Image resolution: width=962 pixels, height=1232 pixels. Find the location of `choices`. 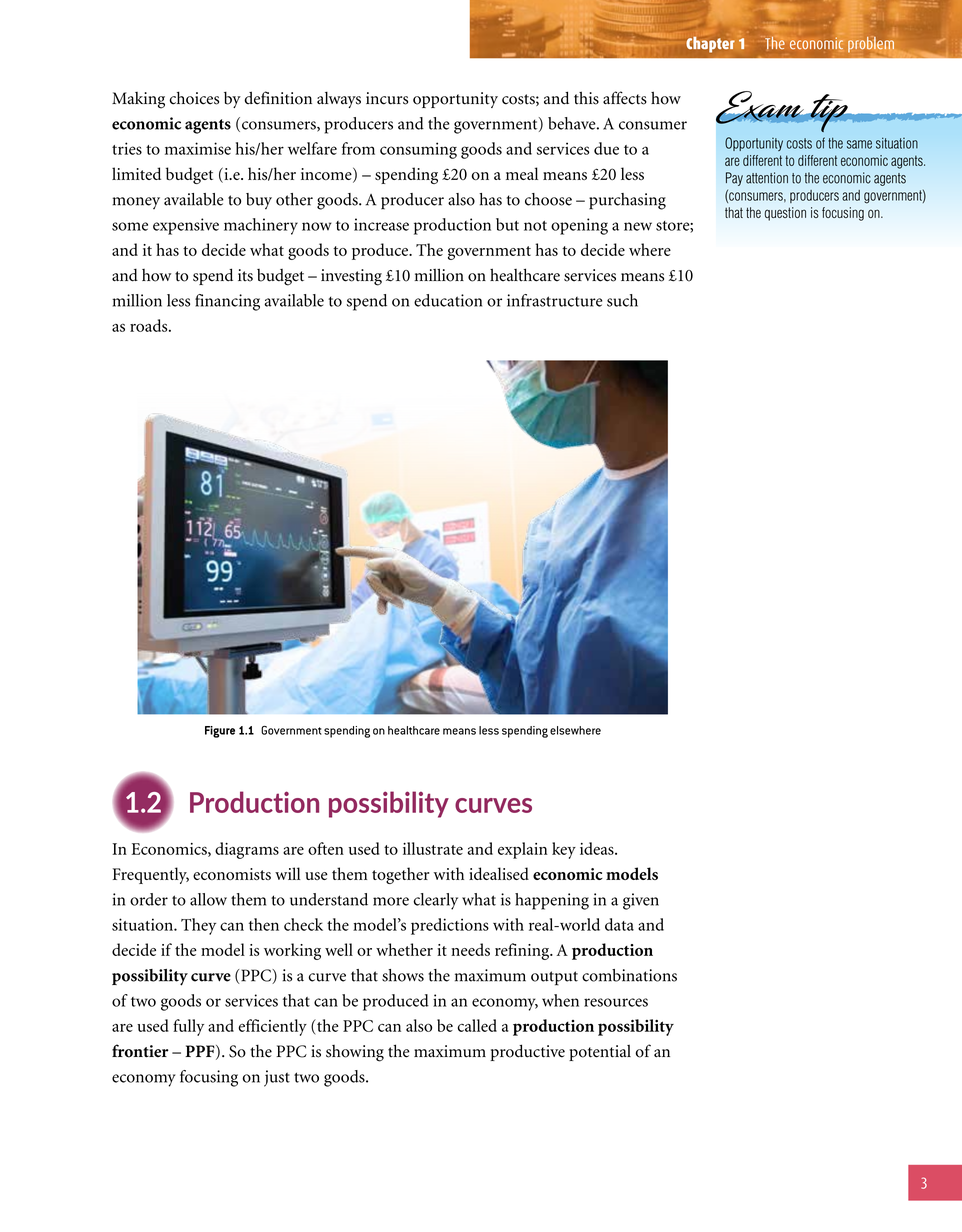

choices is located at coordinates (194, 98).
